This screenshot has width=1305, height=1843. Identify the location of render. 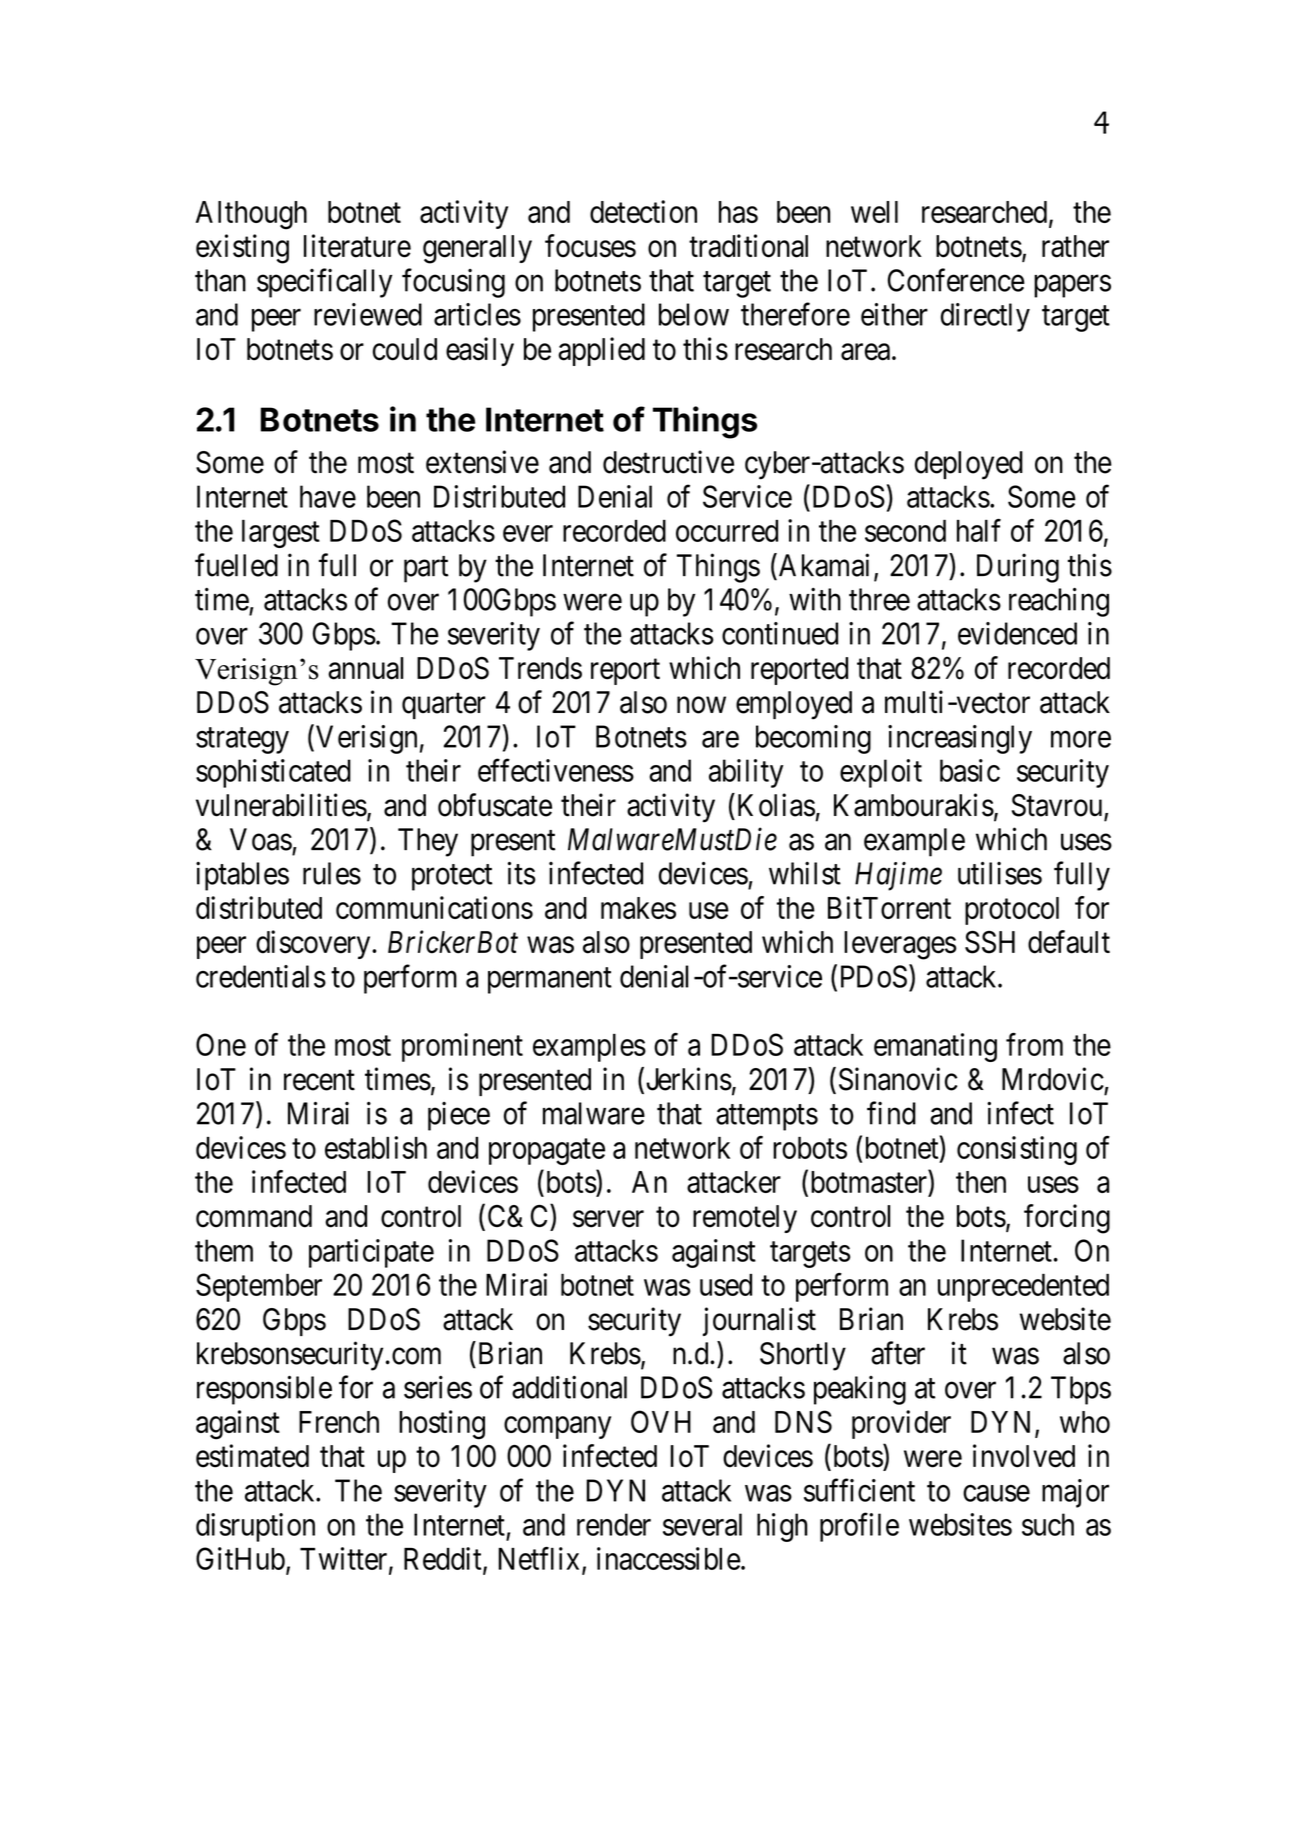
(614, 1524).
